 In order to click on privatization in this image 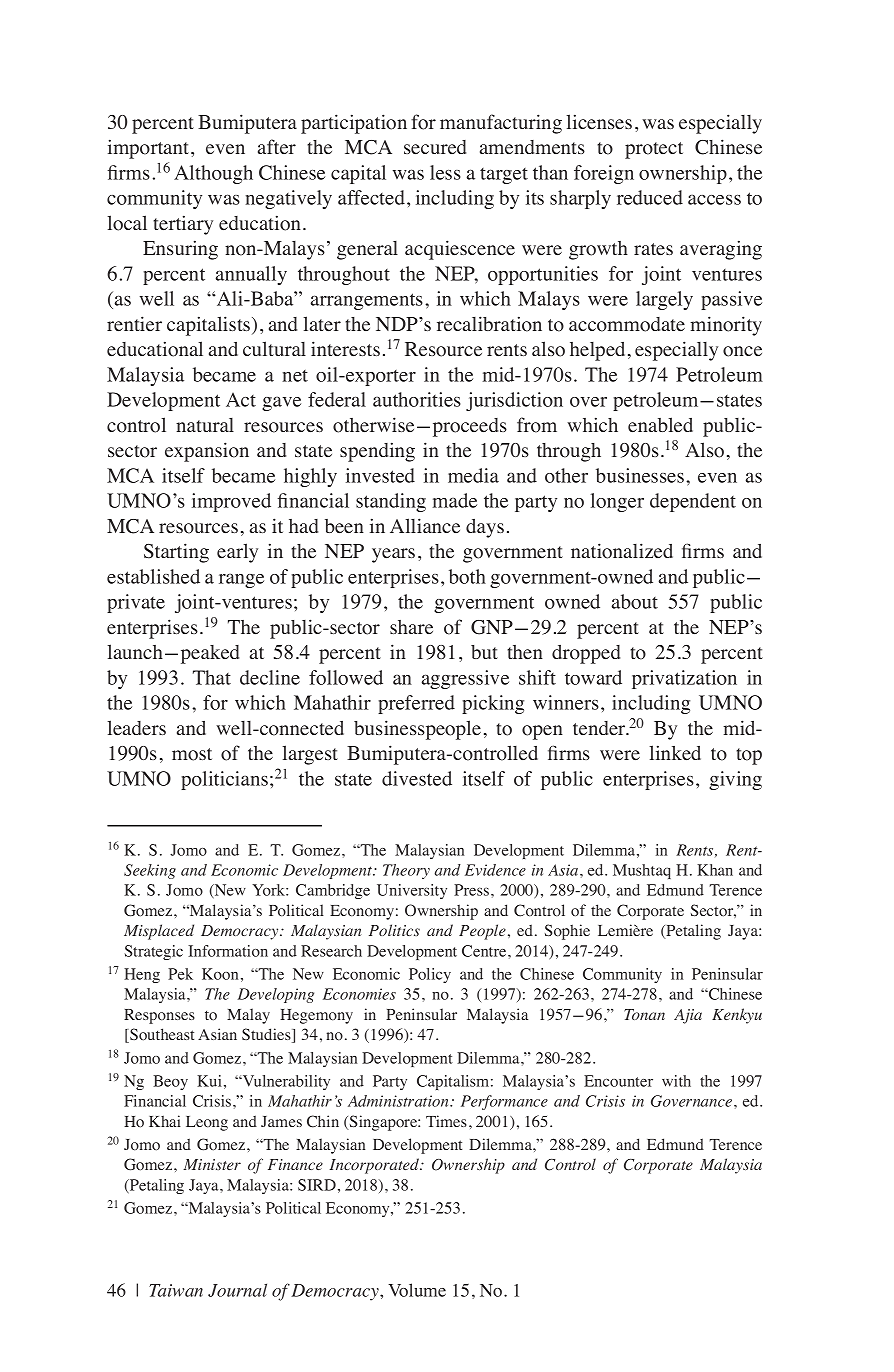, I will do `click(684, 679)`.
